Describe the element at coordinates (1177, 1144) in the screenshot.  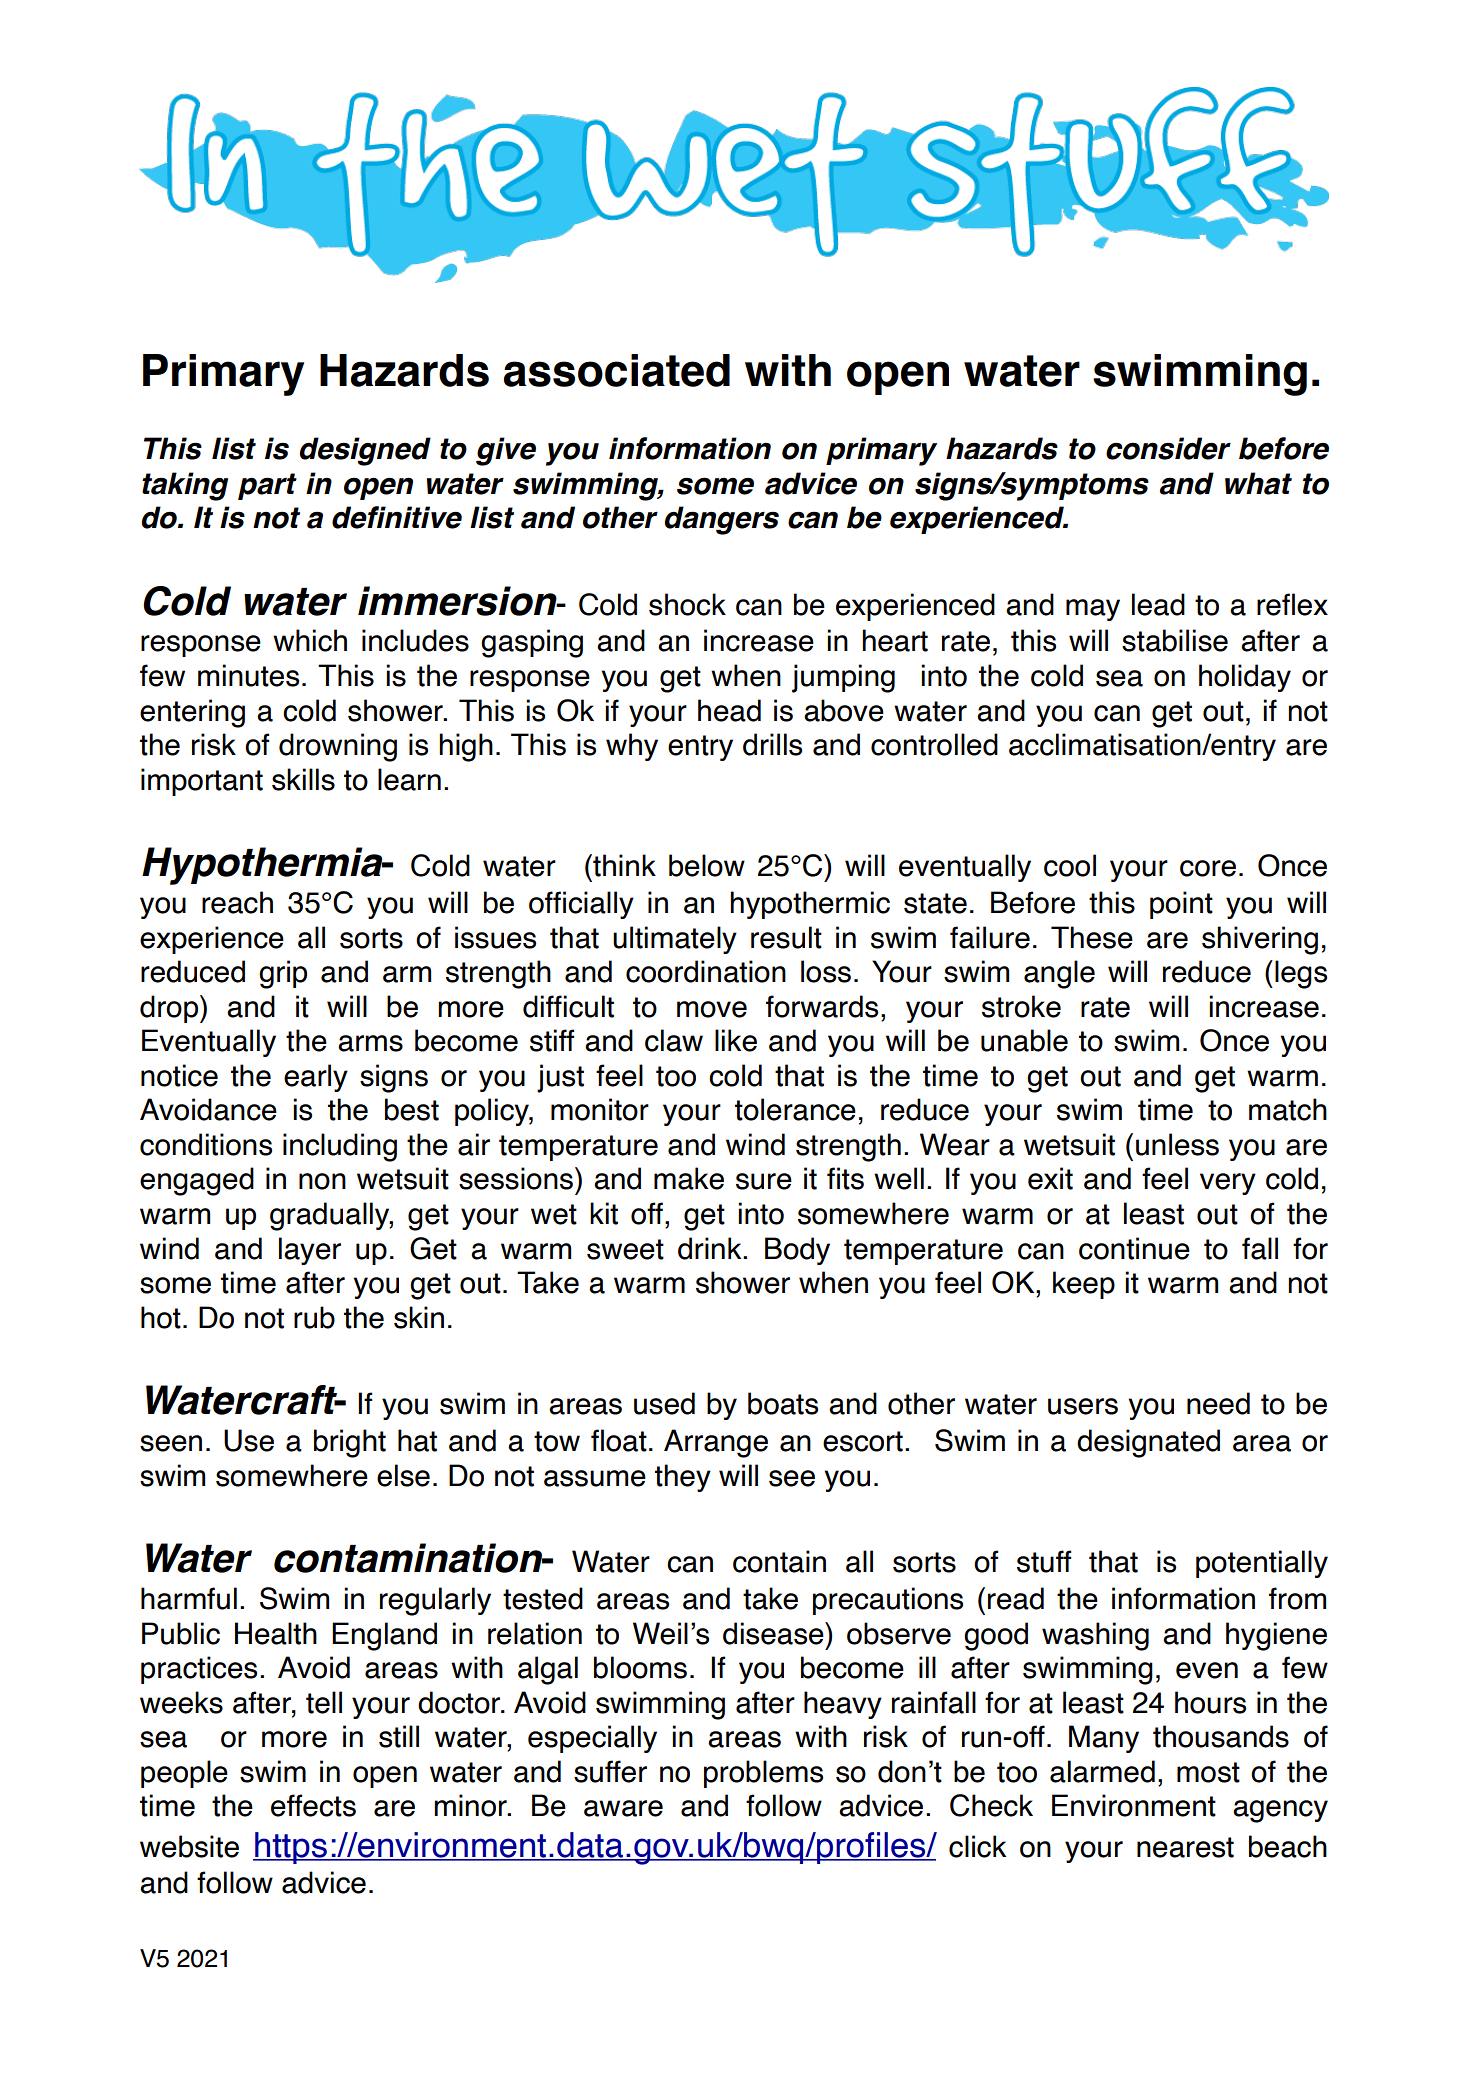
I see `unless` at that location.
